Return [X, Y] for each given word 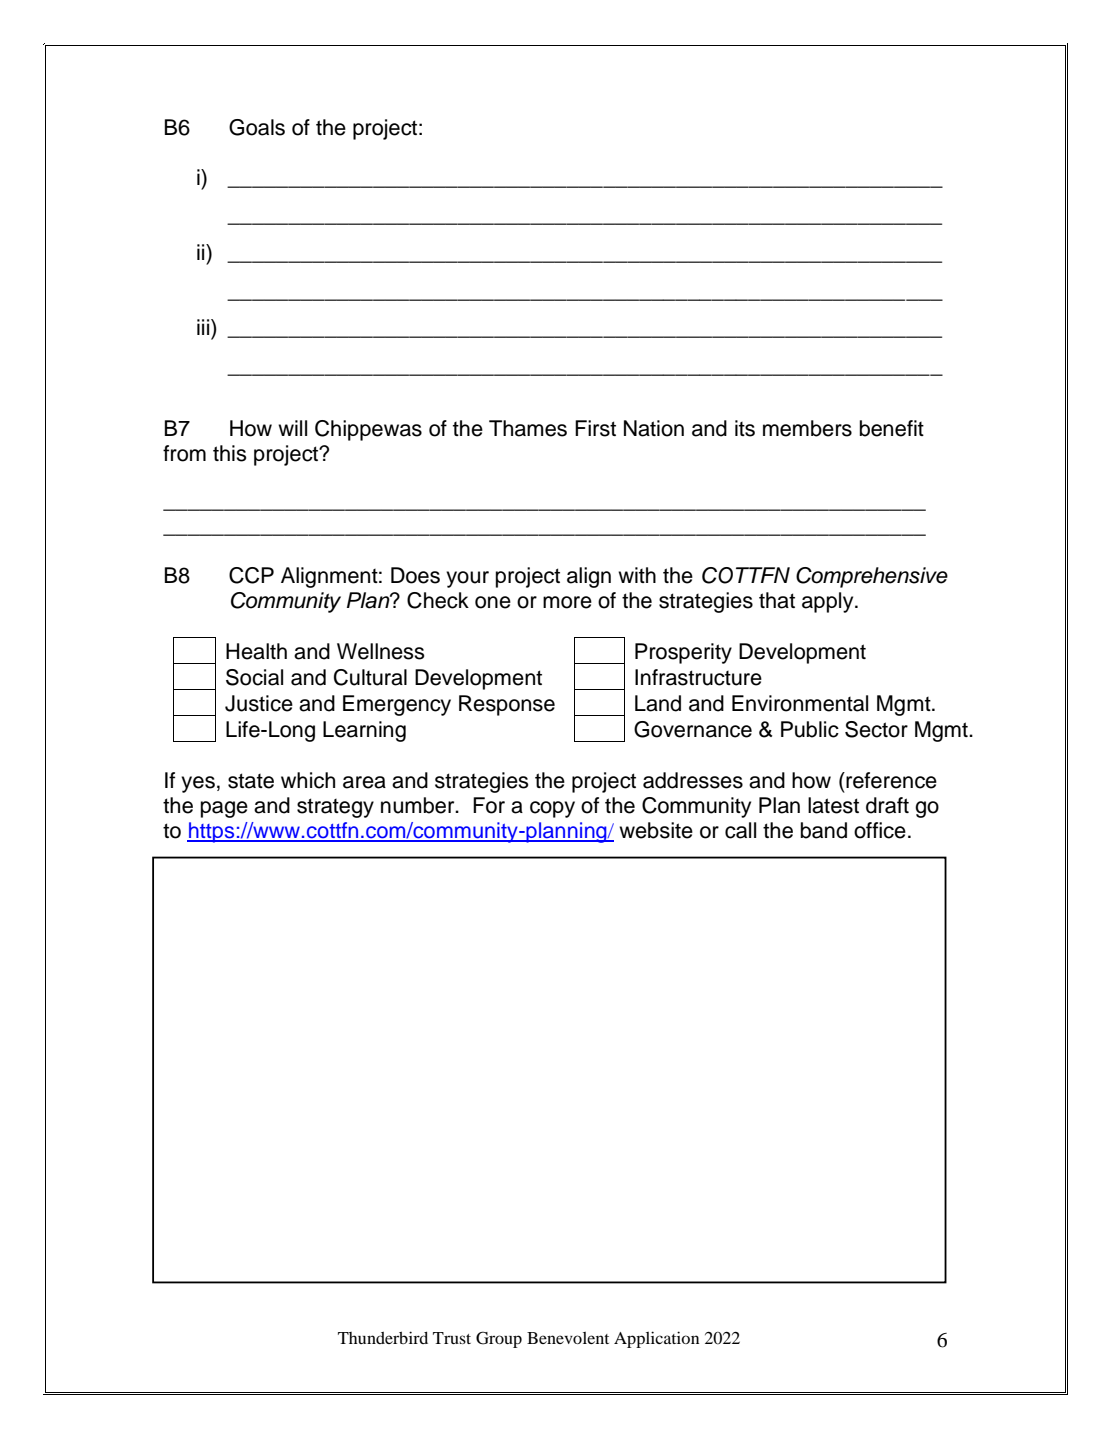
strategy [335, 808]
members [807, 428]
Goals [257, 127]
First [595, 428]
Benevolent [568, 1338]
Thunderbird [383, 1337]
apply [829, 602]
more [567, 602]
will [292, 428]
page [224, 809]
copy [552, 809]
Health [256, 651]
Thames [528, 428]
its [745, 428]
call [740, 830]
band [824, 830]
